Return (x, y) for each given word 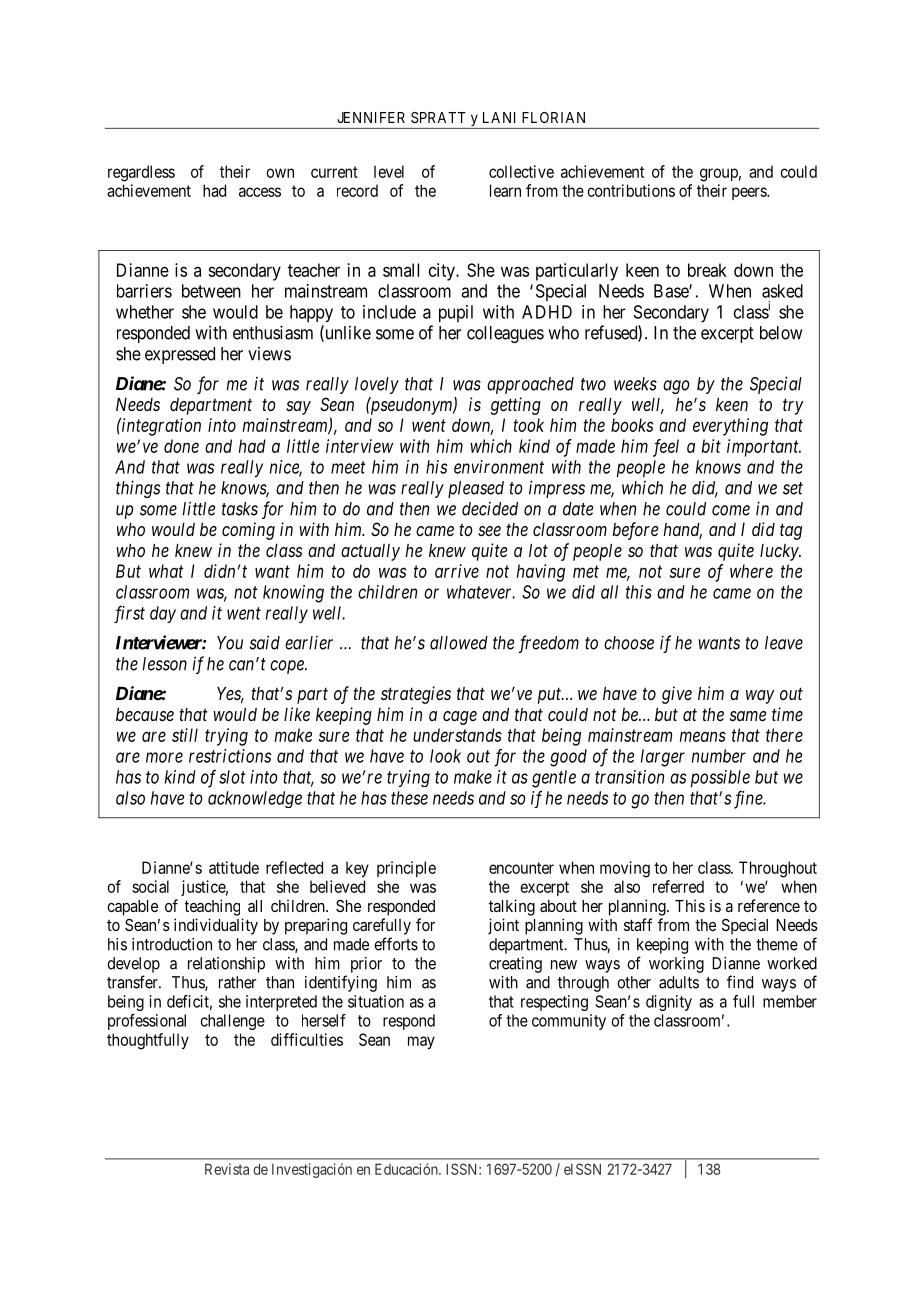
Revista (227, 1169)
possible (720, 779)
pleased (476, 489)
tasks (240, 509)
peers (750, 193)
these (409, 798)
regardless (141, 173)
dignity (669, 1003)
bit (711, 446)
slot (232, 777)
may (421, 1042)
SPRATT (438, 117)
